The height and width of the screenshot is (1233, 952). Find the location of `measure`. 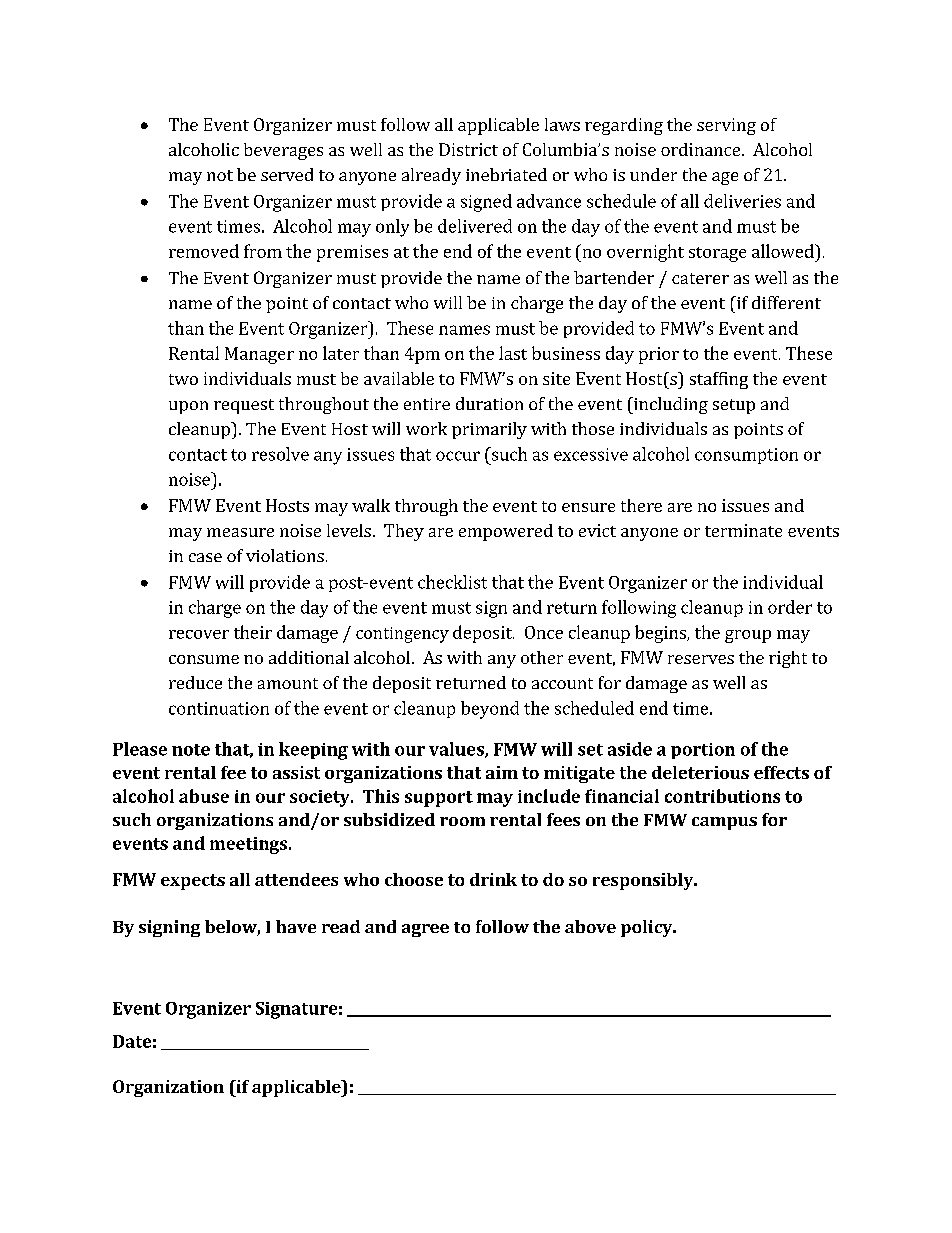

measure is located at coordinates (240, 532).
